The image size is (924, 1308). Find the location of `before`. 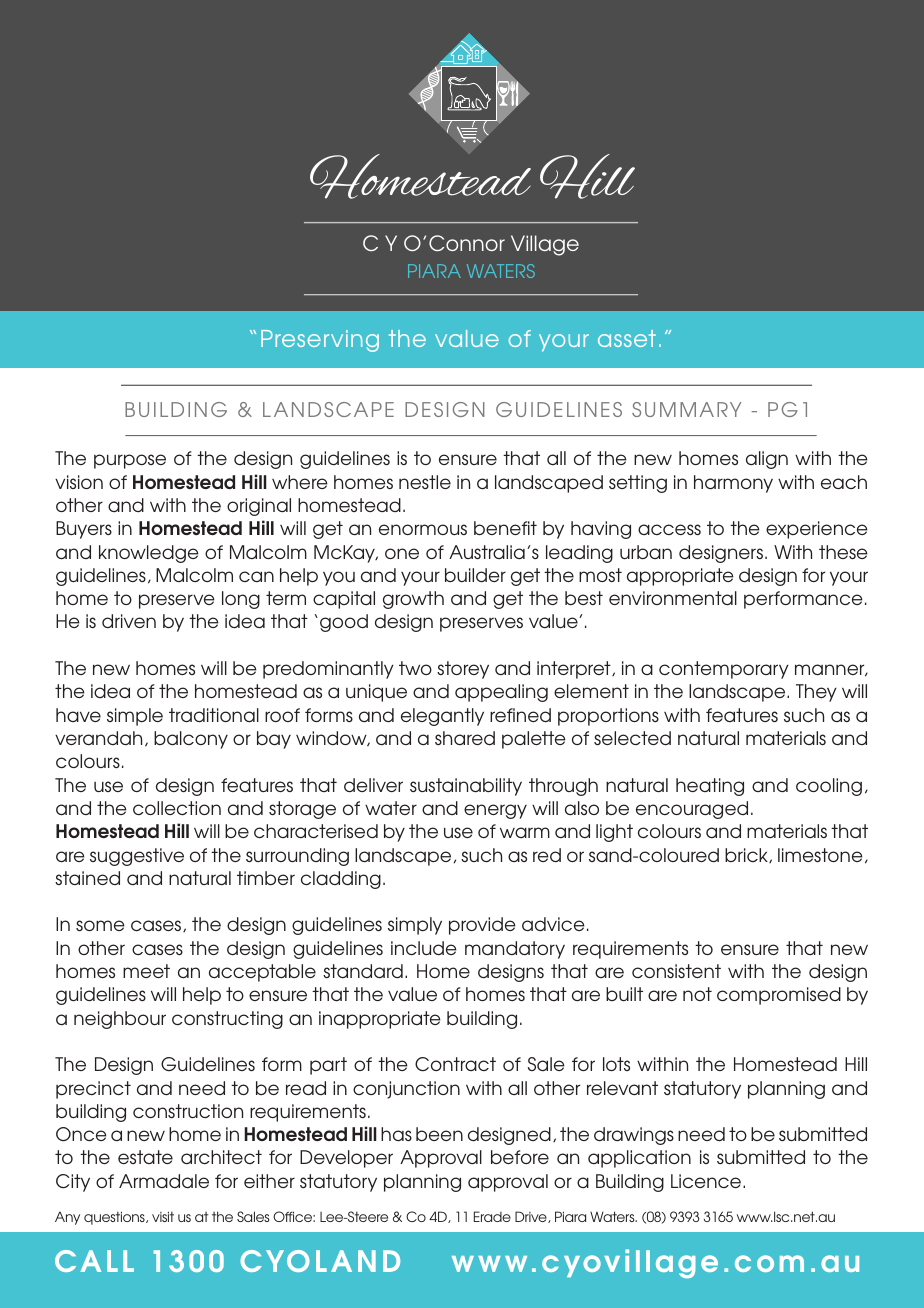

before is located at coordinates (520, 1157).
